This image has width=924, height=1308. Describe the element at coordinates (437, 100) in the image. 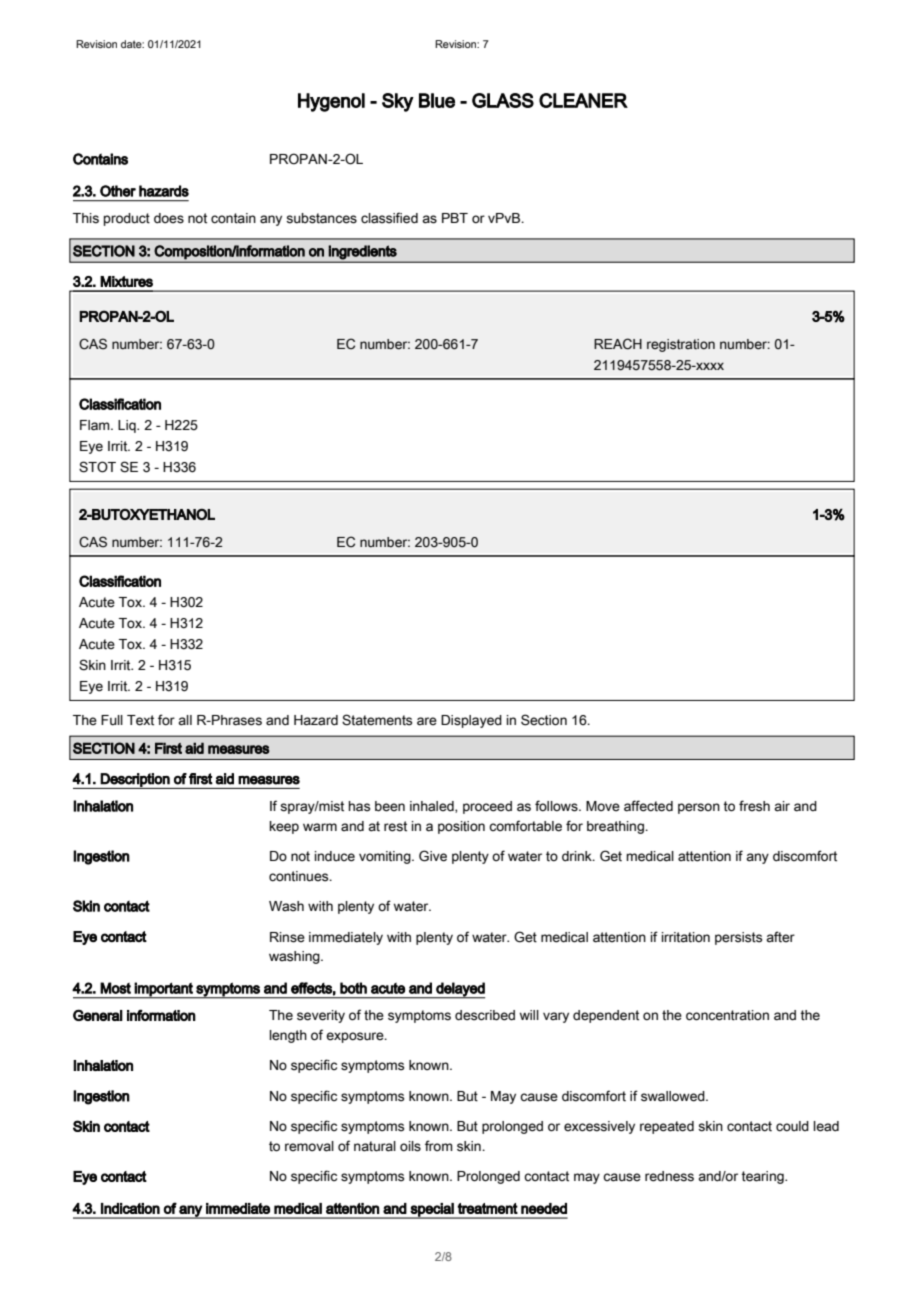

I see `Blue` at that location.
